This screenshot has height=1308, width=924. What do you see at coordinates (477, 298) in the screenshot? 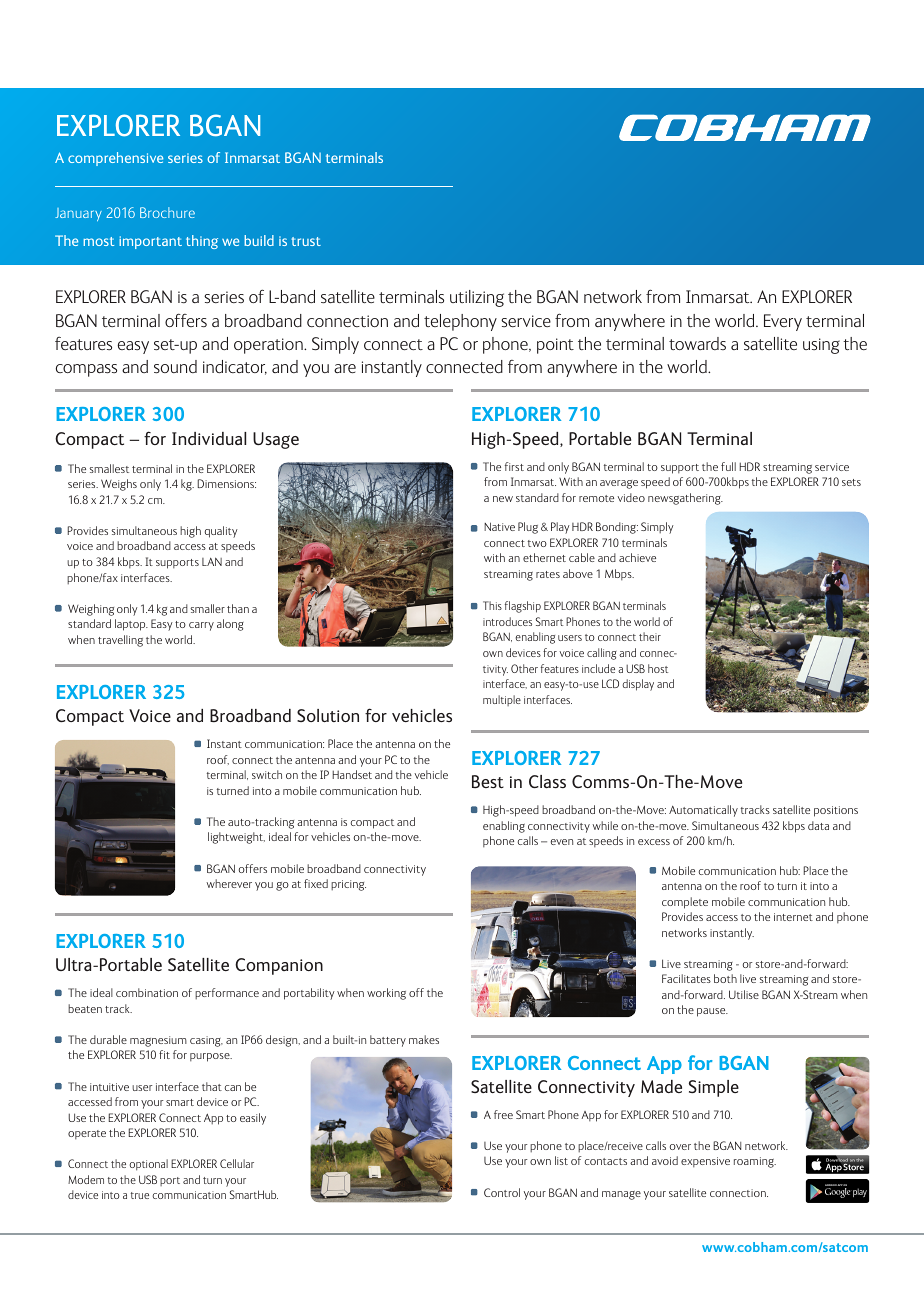
I see `utilizing` at bounding box center [477, 298].
